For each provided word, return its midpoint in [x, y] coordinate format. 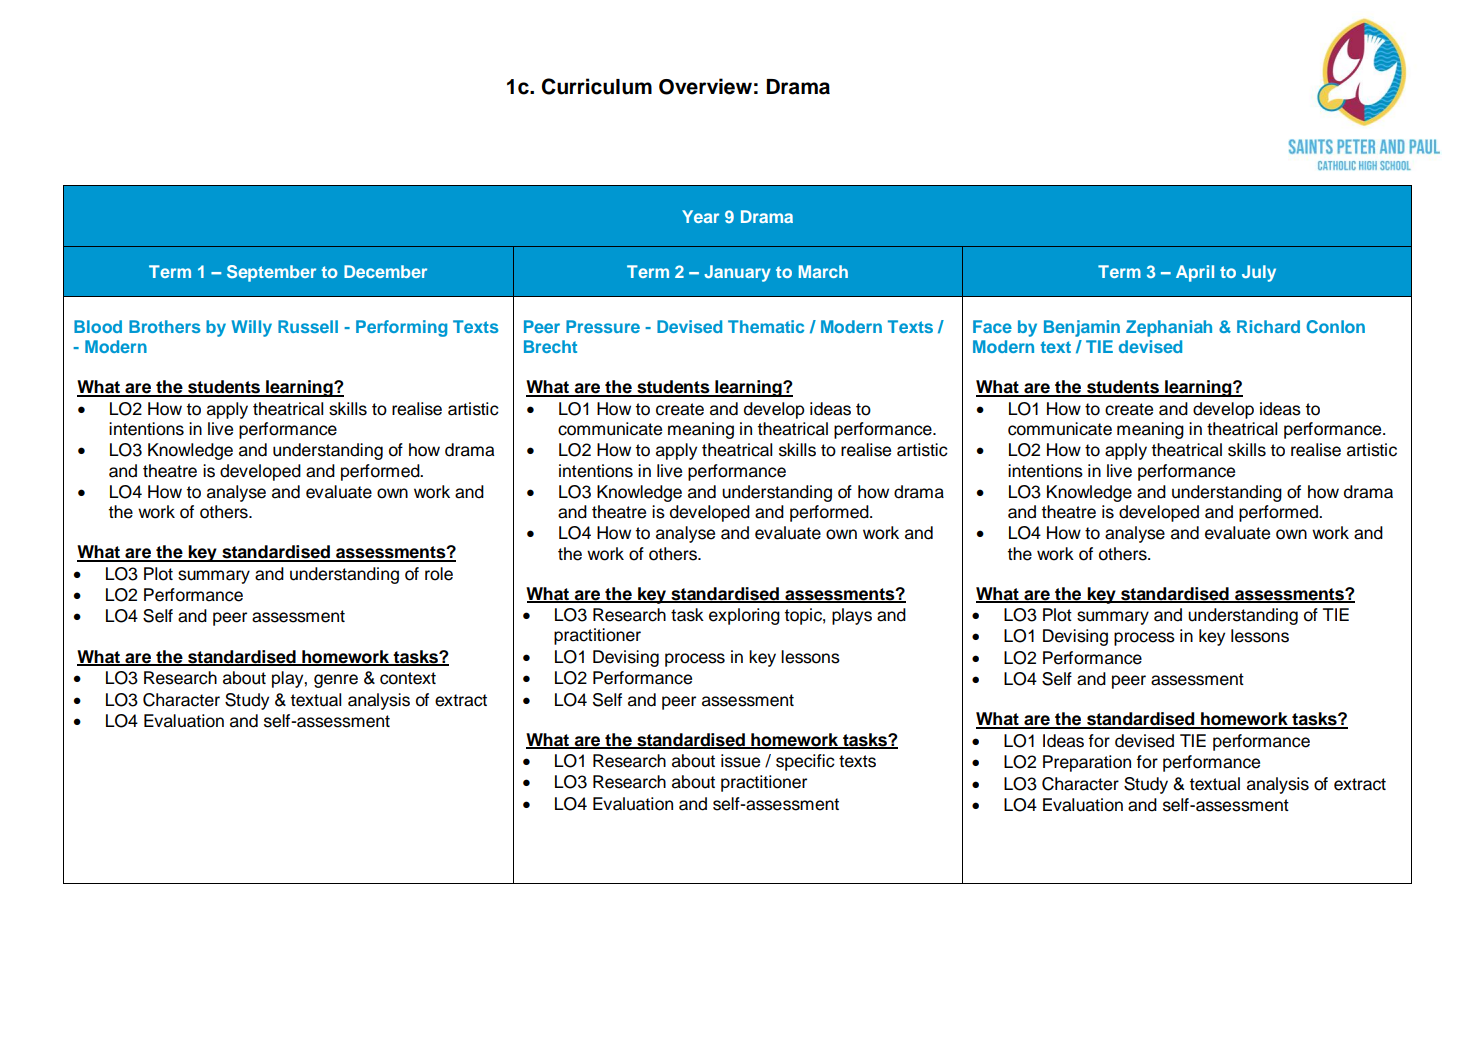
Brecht [550, 346]
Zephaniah [1169, 328]
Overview [705, 86]
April [1195, 273]
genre [336, 681]
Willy [252, 328]
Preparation [1087, 763]
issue [740, 761]
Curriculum [597, 86]
